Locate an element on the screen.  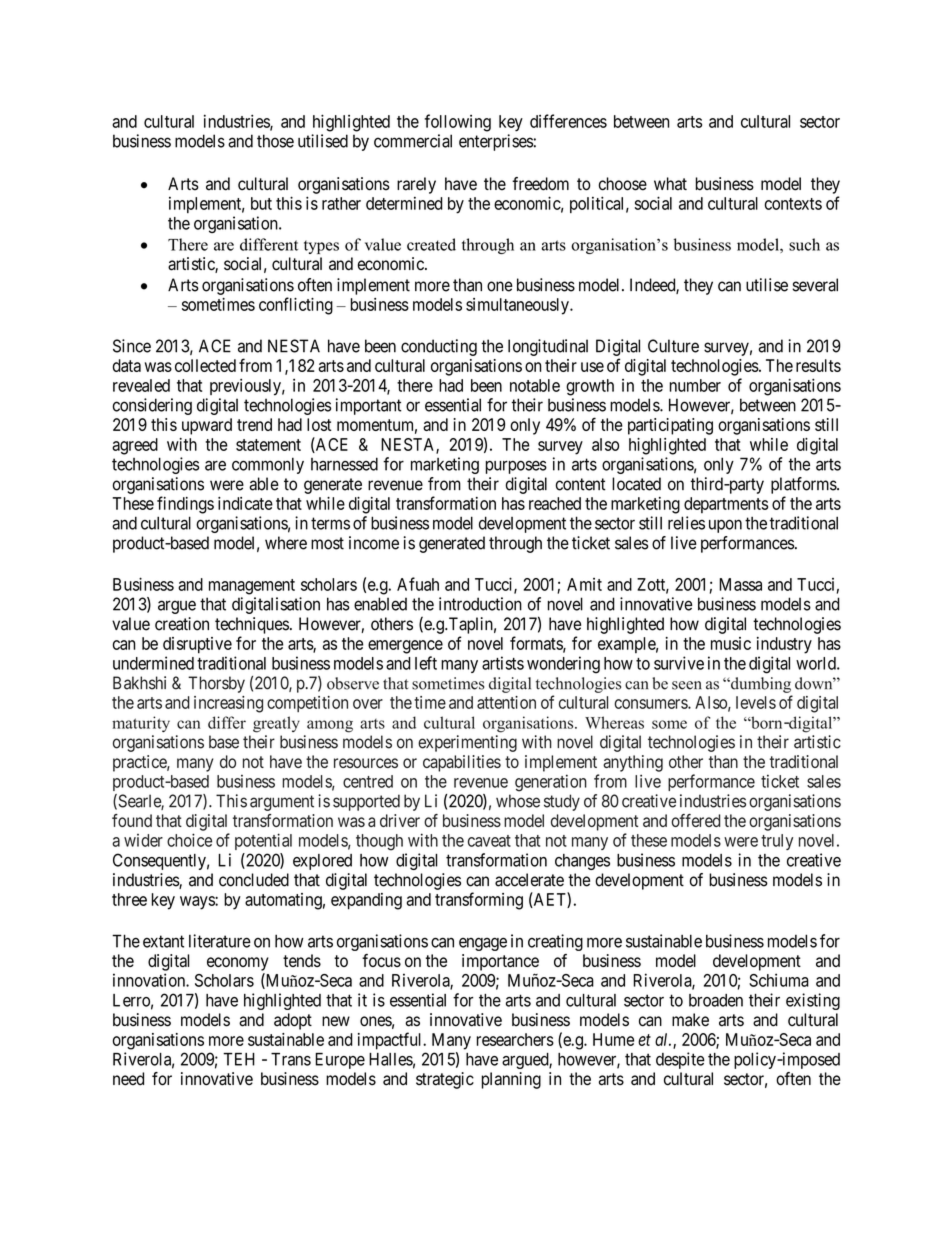
TEH is located at coordinates (239, 1059).
